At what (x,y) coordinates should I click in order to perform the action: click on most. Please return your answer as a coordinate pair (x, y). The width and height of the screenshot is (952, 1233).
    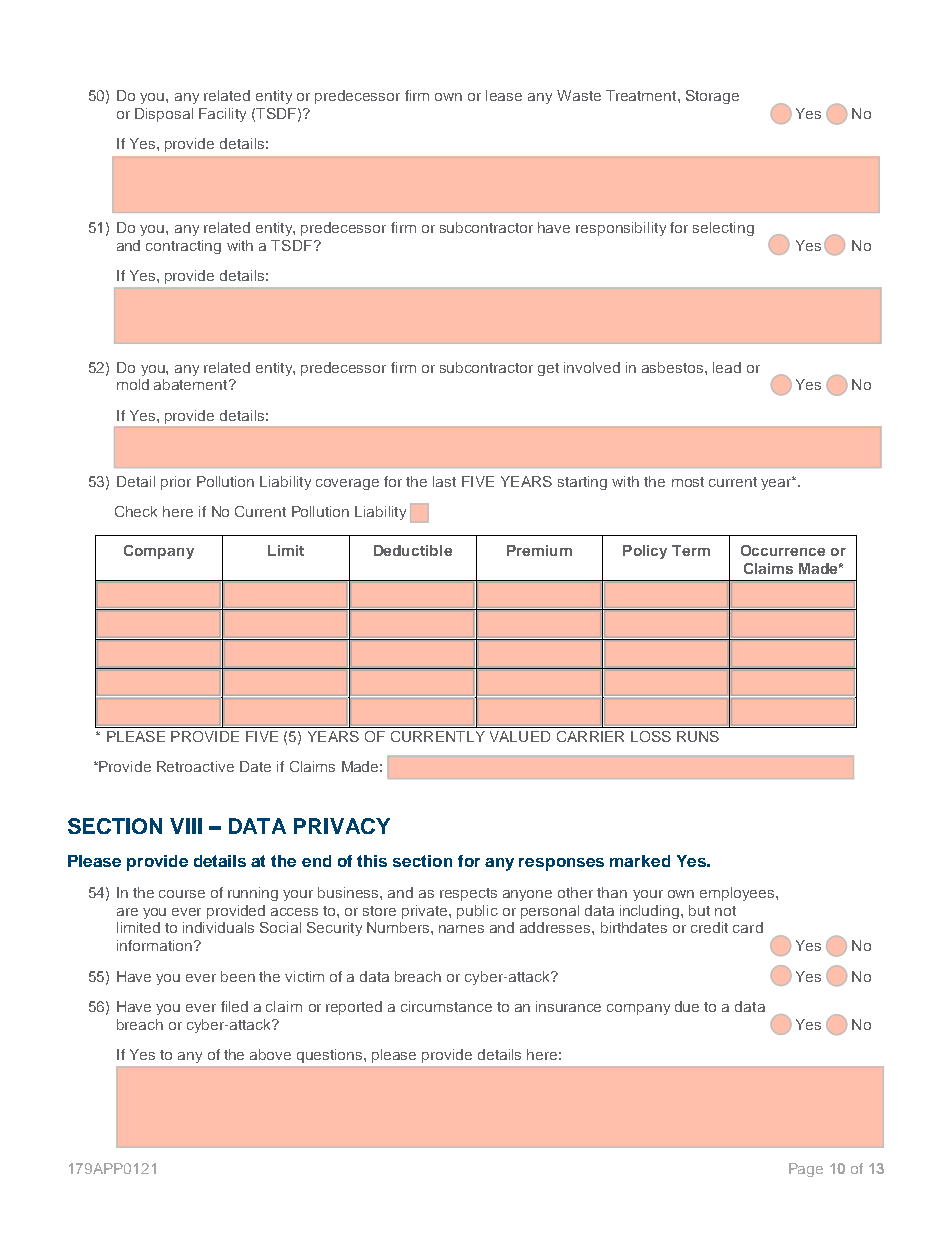
    Looking at the image, I should click on (688, 482).
